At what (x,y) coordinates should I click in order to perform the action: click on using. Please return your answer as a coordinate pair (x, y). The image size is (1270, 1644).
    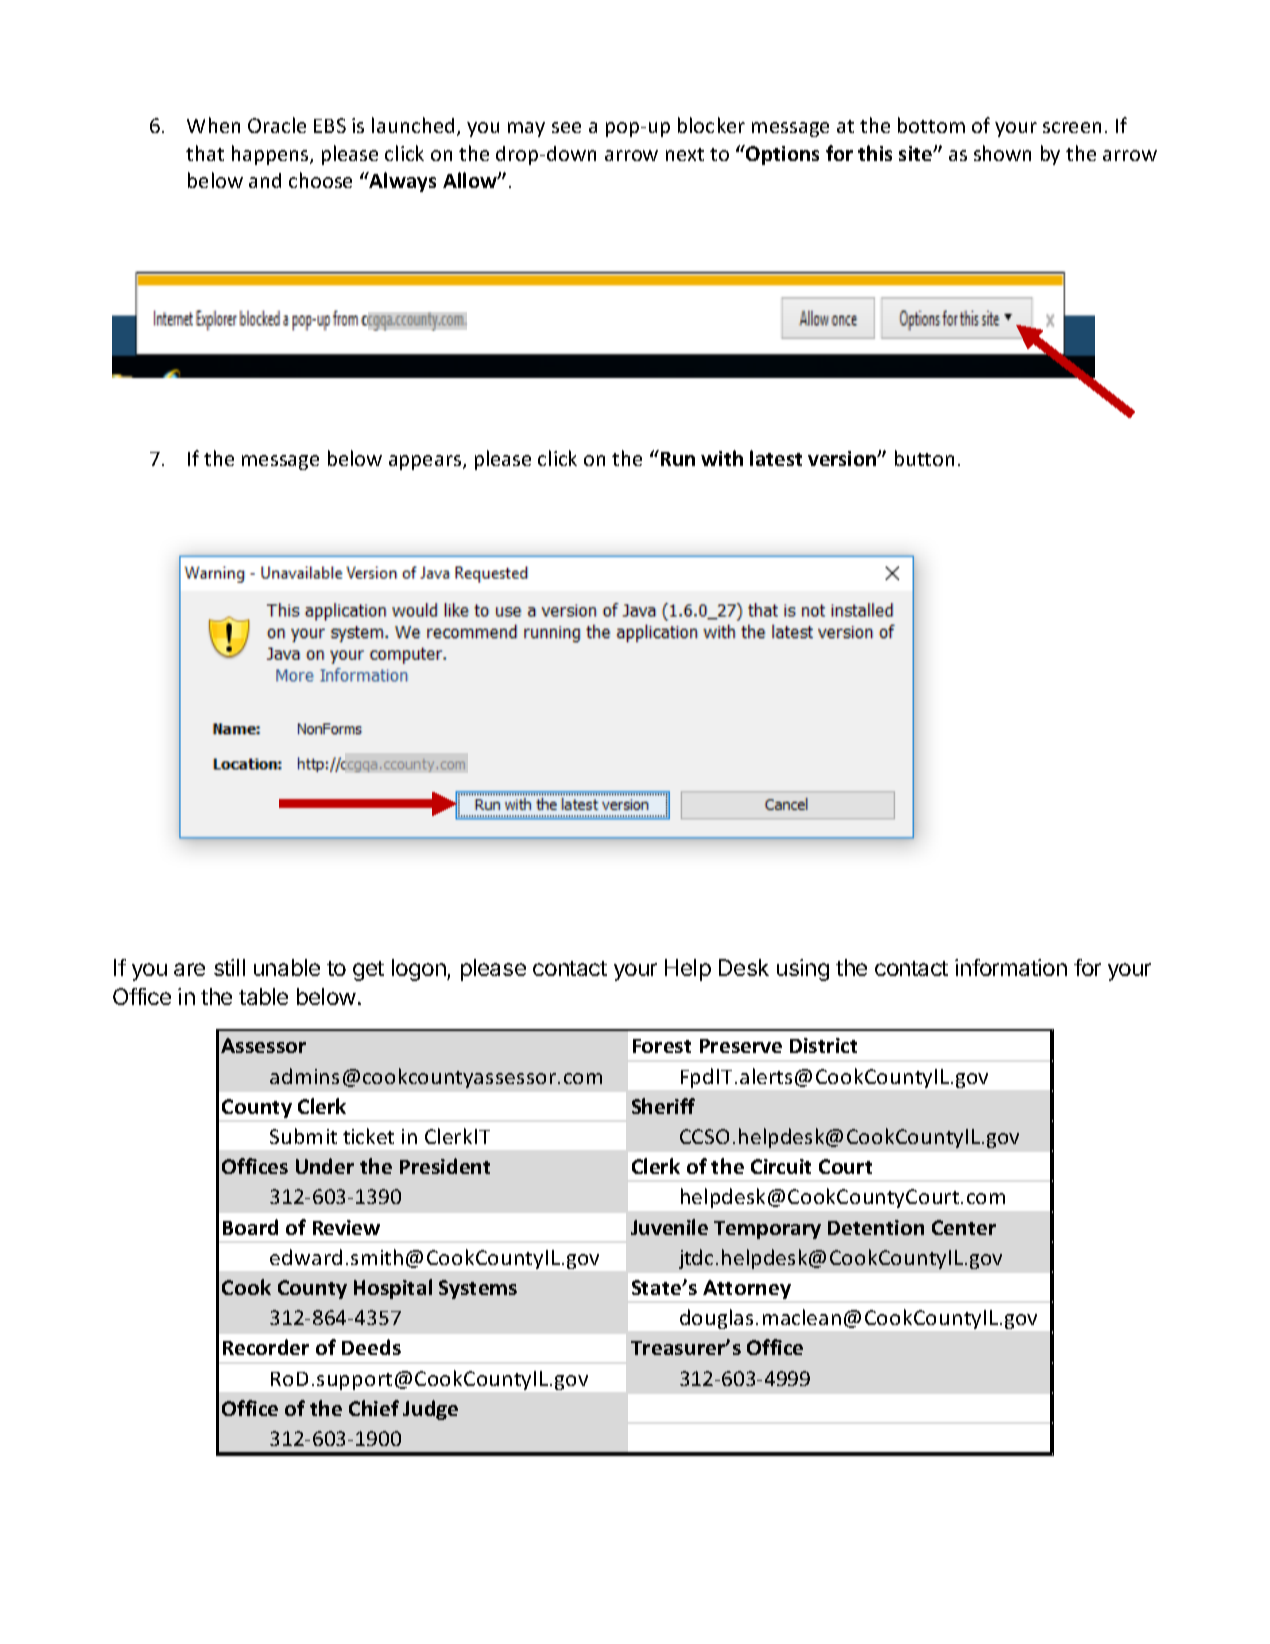
    Looking at the image, I should click on (803, 970).
